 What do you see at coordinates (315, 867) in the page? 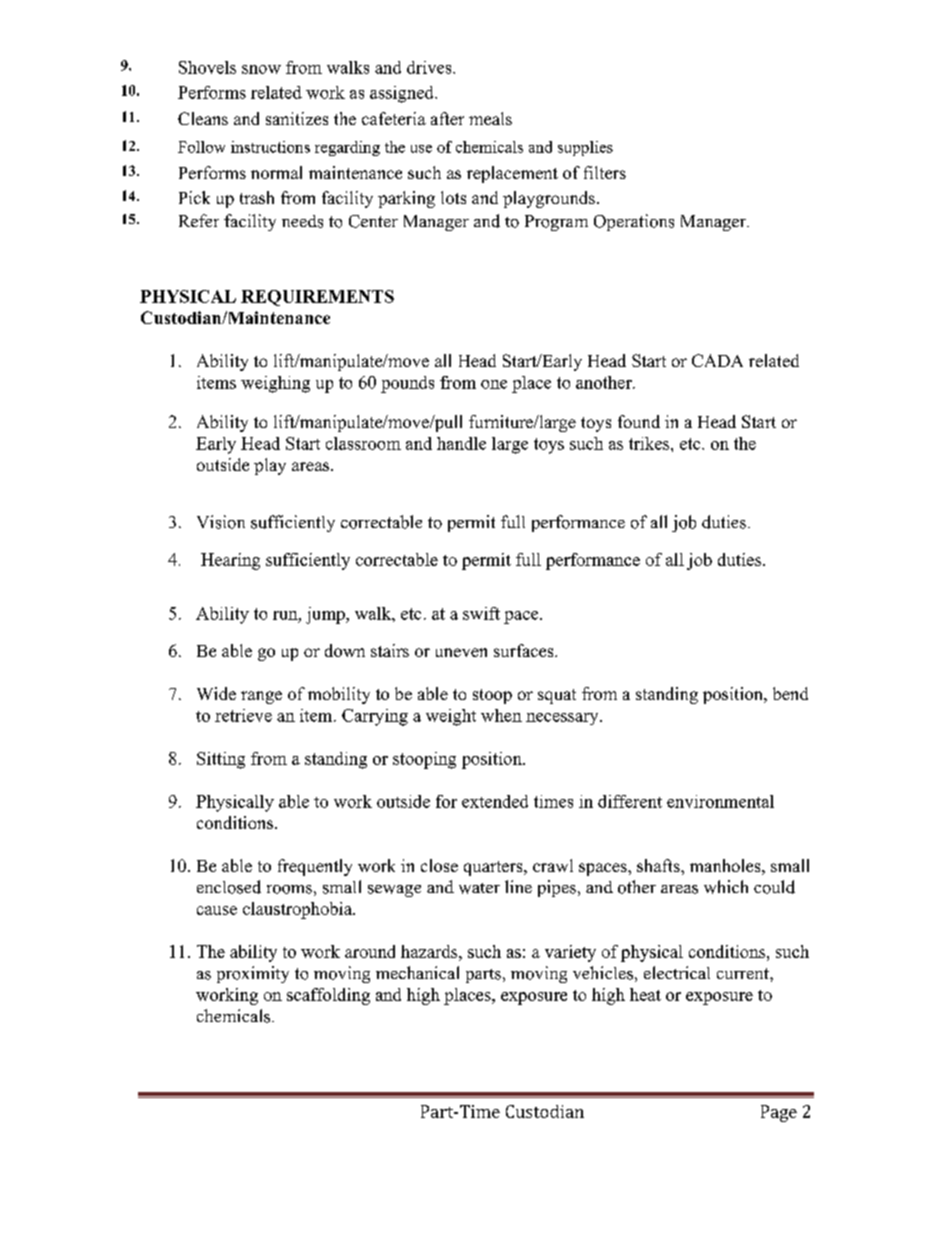
I see `frequently` at bounding box center [315, 867].
